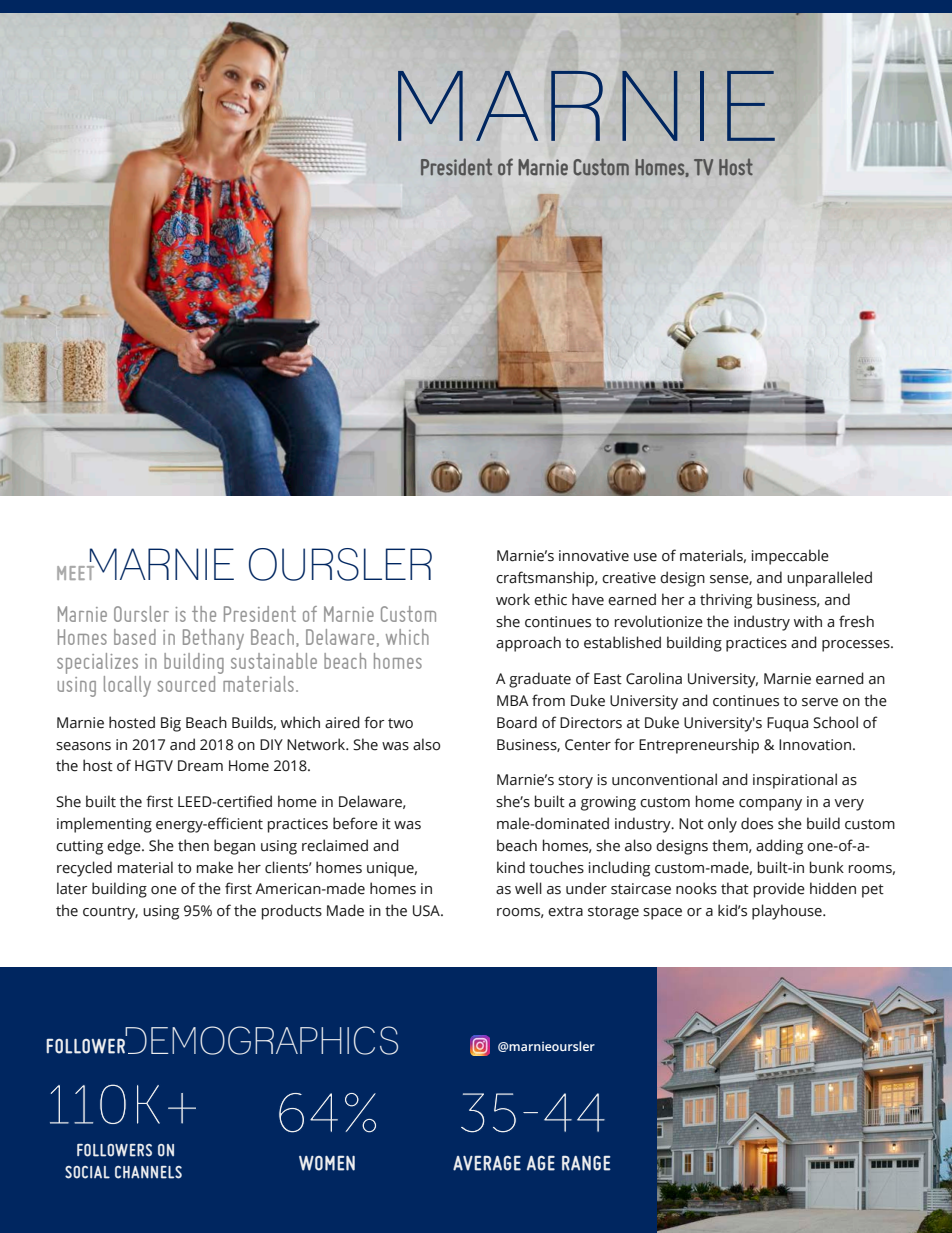 This page has height=1233, width=952. What do you see at coordinates (215, 867) in the page?
I see `make` at bounding box center [215, 867].
